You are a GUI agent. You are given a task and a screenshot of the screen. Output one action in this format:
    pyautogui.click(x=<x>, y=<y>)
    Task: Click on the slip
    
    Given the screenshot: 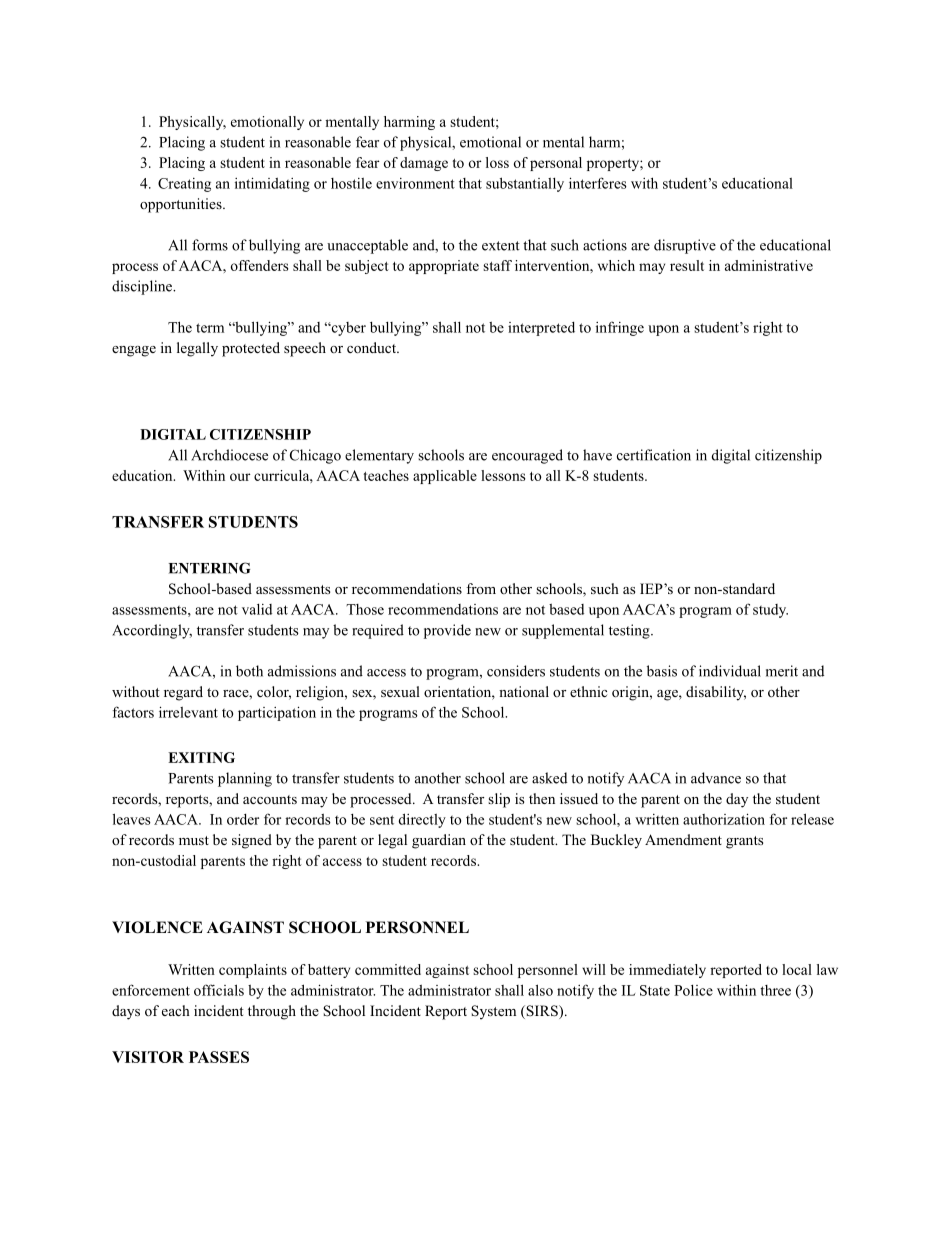 What is the action you would take?
    pyautogui.click(x=499, y=800)
